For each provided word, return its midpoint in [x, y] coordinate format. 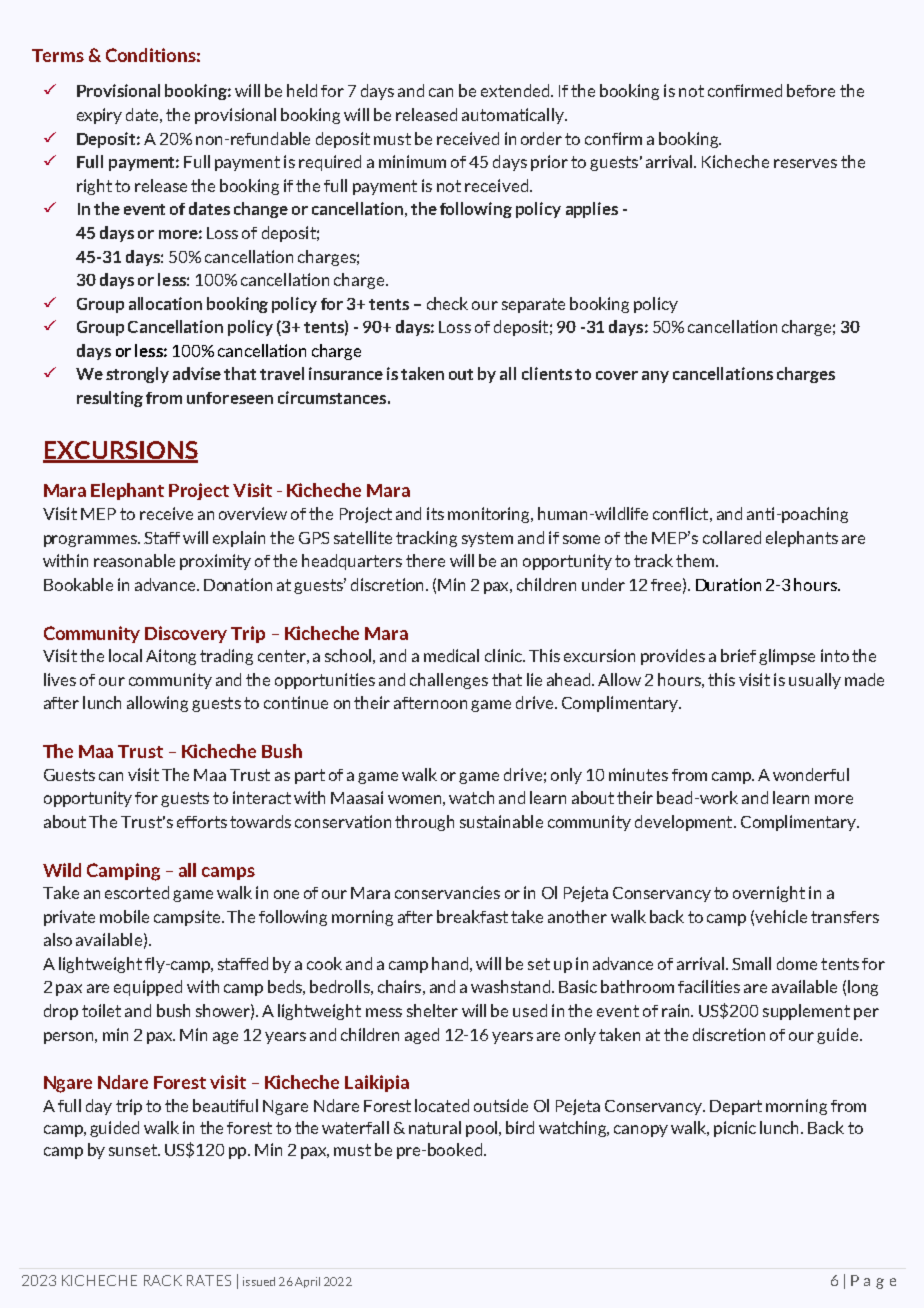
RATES [209, 1280]
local [125, 655]
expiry [99, 116]
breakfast [472, 916]
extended [516, 90]
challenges [449, 681]
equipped [148, 988]
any [655, 377]
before [811, 90]
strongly [137, 375]
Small [751, 963]
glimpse [787, 657]
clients [547, 373]
